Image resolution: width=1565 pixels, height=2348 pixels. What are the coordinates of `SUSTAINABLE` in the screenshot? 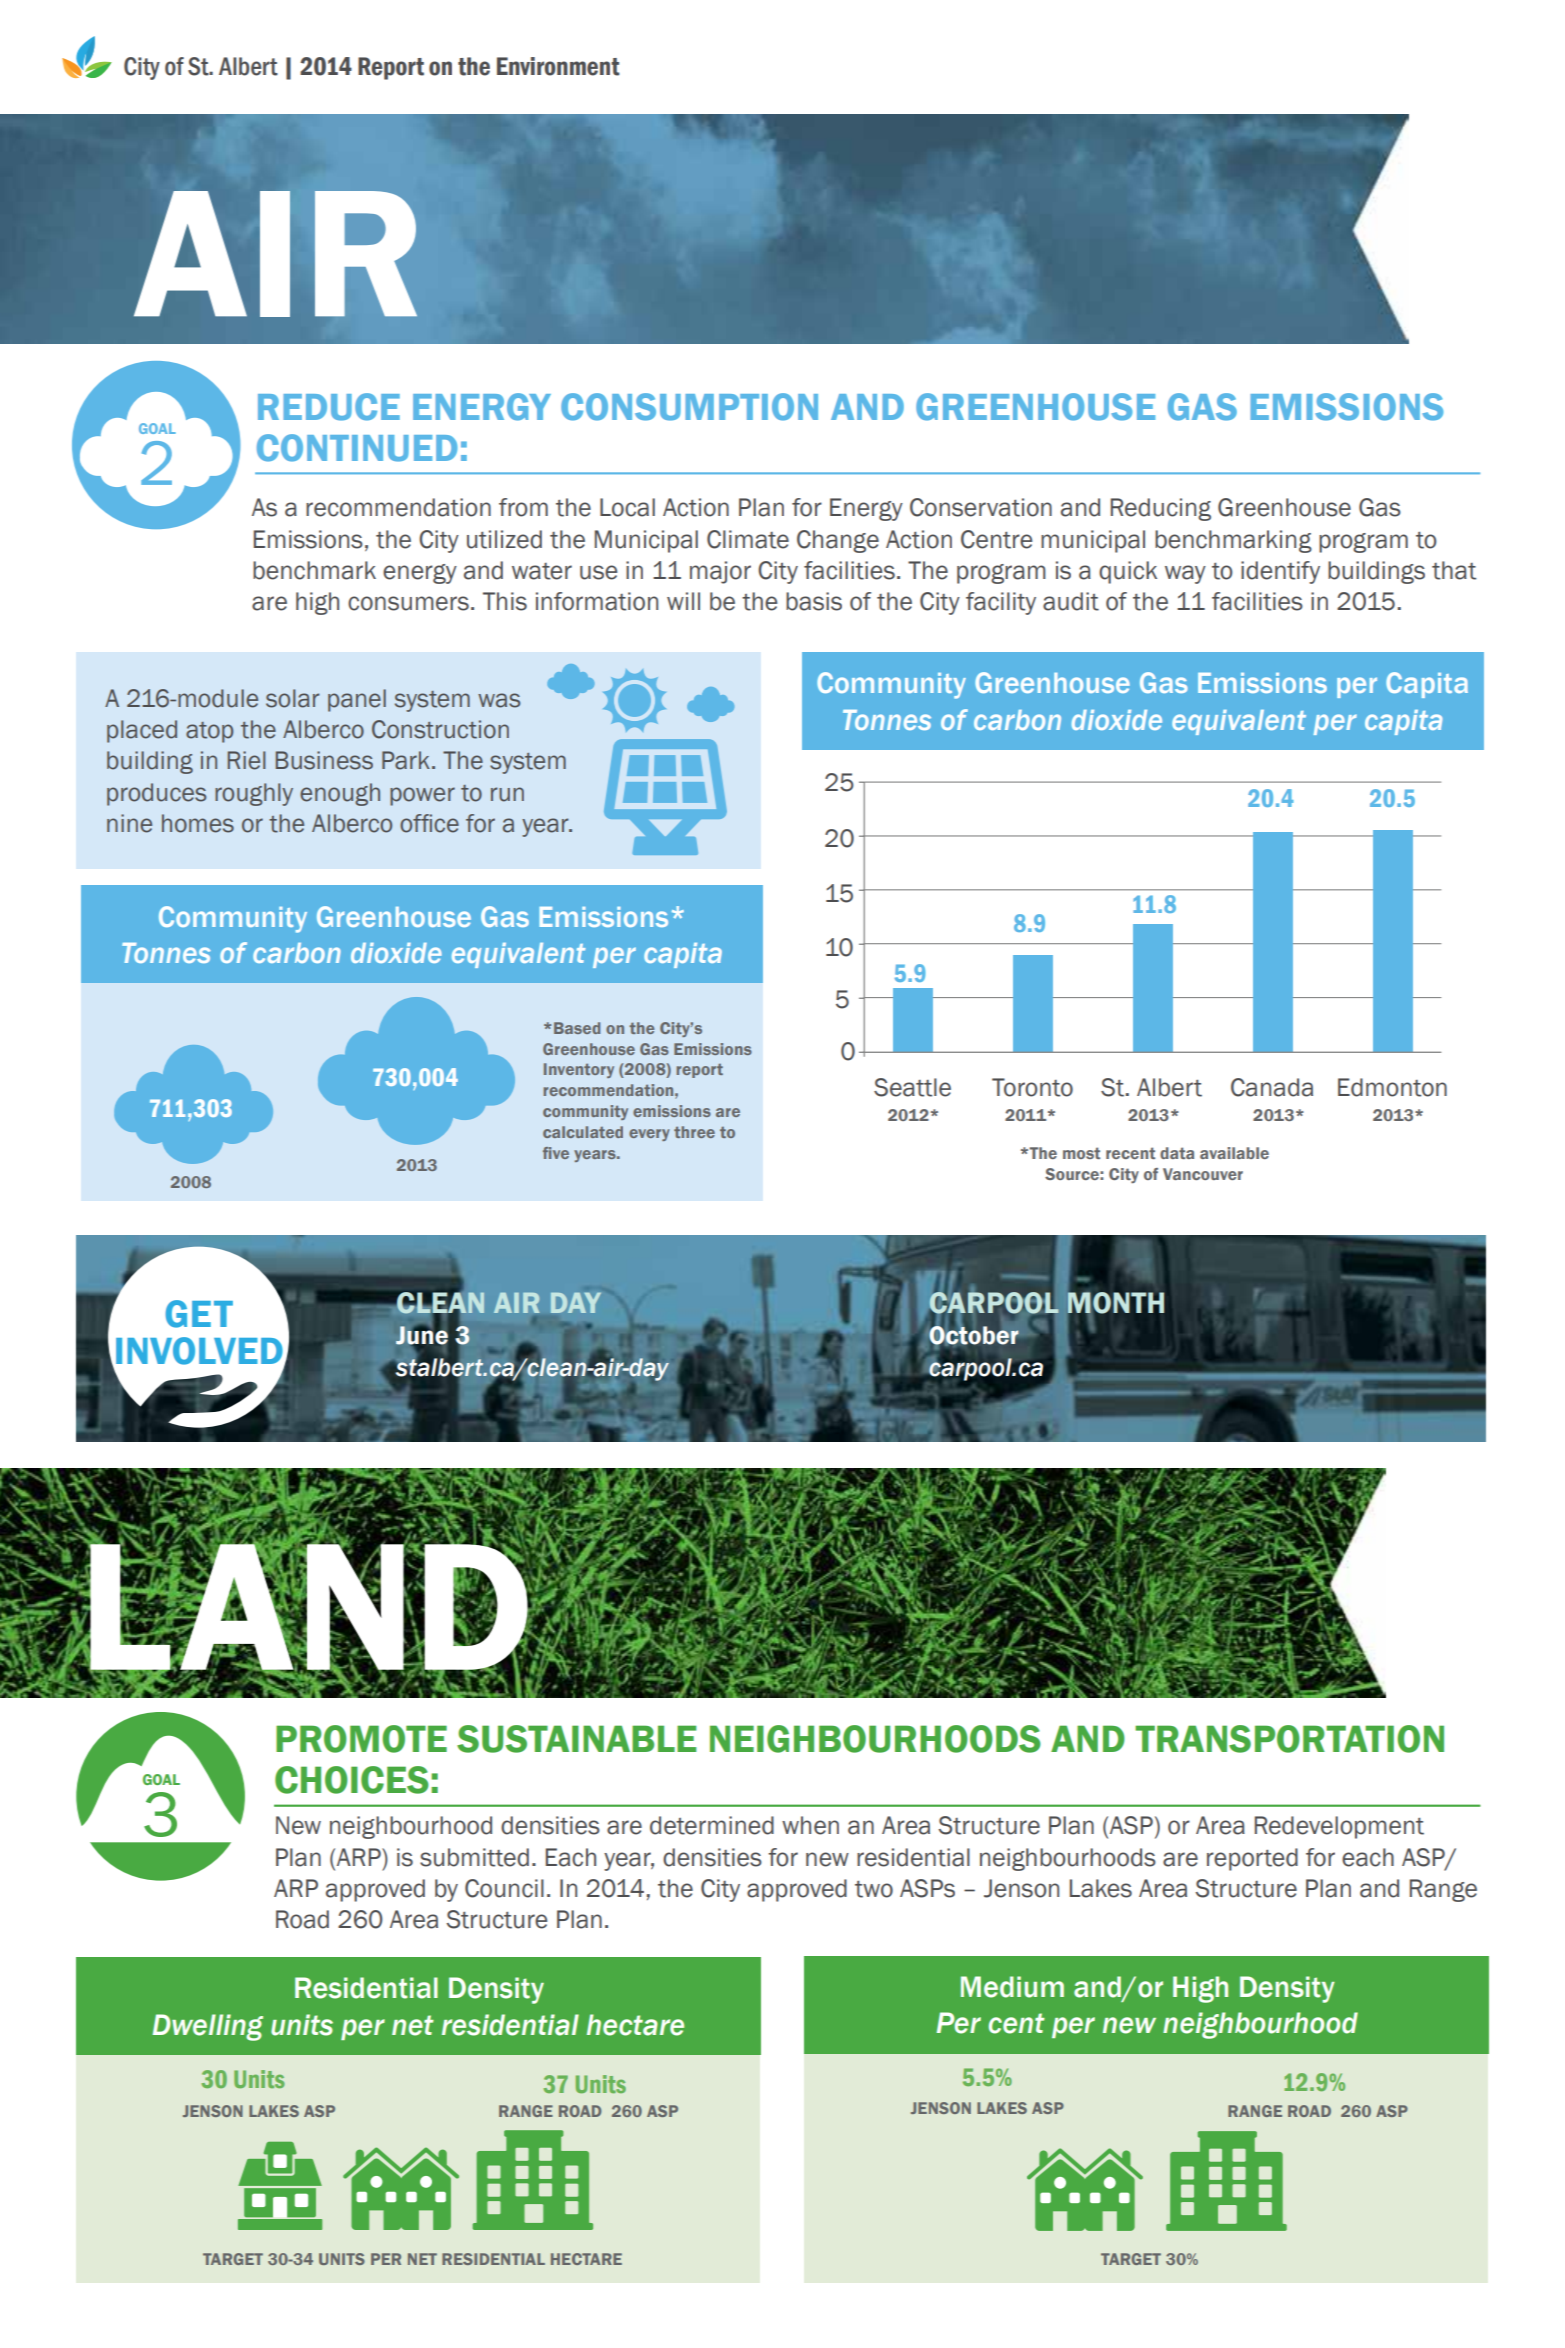 It's located at (576, 1739).
